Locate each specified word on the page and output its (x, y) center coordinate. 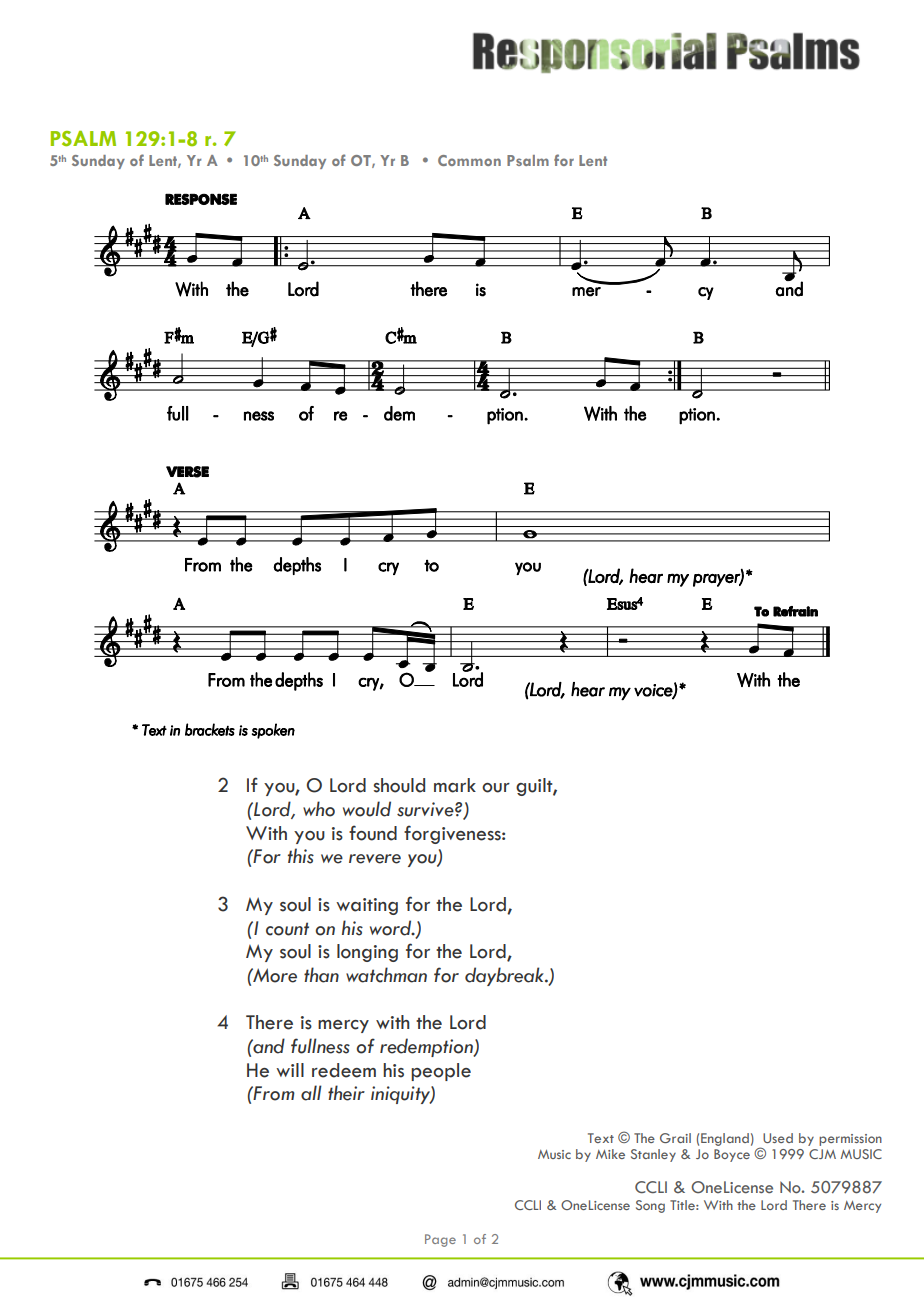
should (399, 785)
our (496, 788)
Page (440, 1240)
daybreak (505, 976)
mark (455, 785)
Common (469, 160)
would (367, 809)
